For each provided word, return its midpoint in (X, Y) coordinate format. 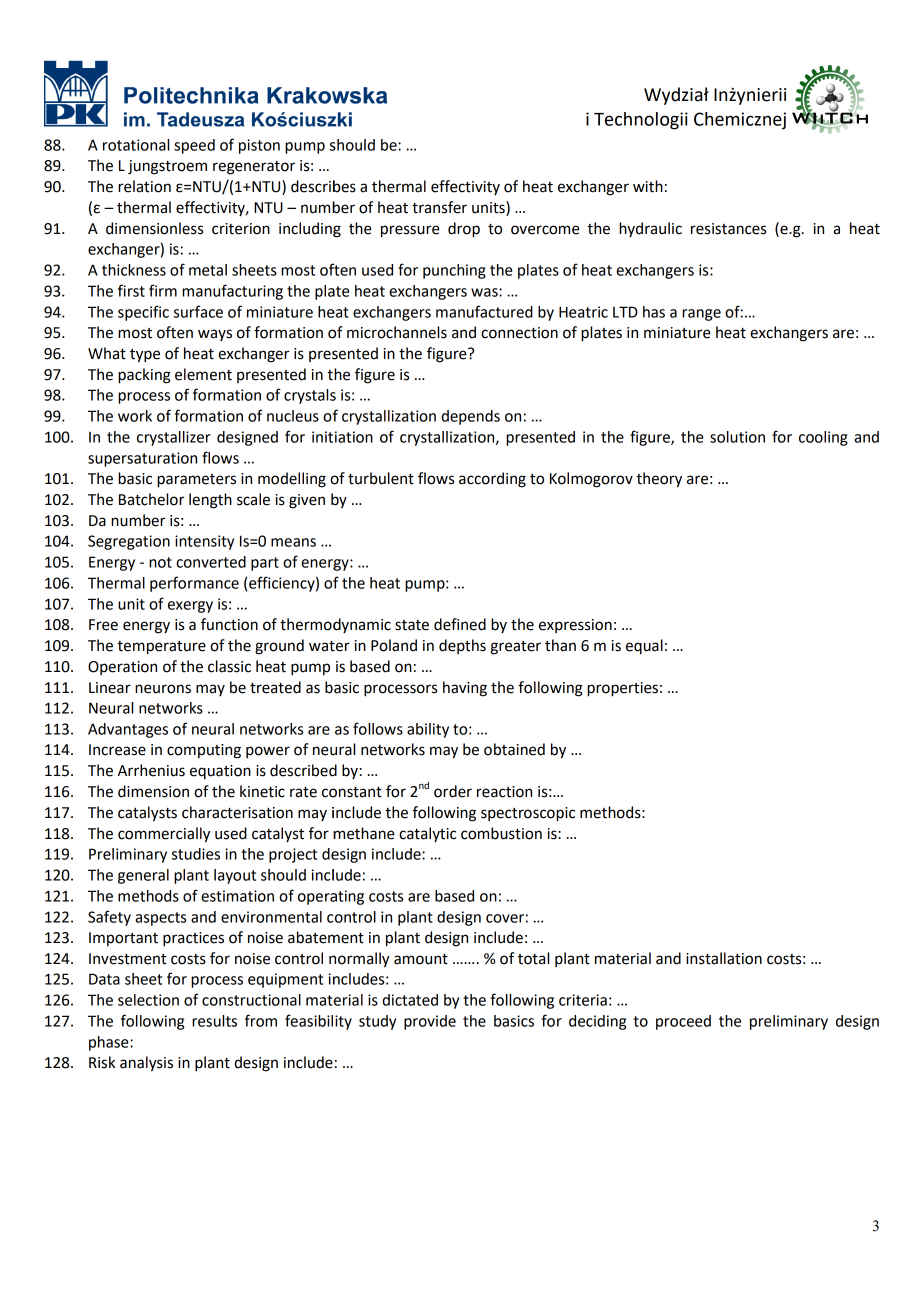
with (648, 186)
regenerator (254, 168)
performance (194, 584)
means (293, 542)
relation (144, 186)
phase (110, 1043)
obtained (514, 749)
